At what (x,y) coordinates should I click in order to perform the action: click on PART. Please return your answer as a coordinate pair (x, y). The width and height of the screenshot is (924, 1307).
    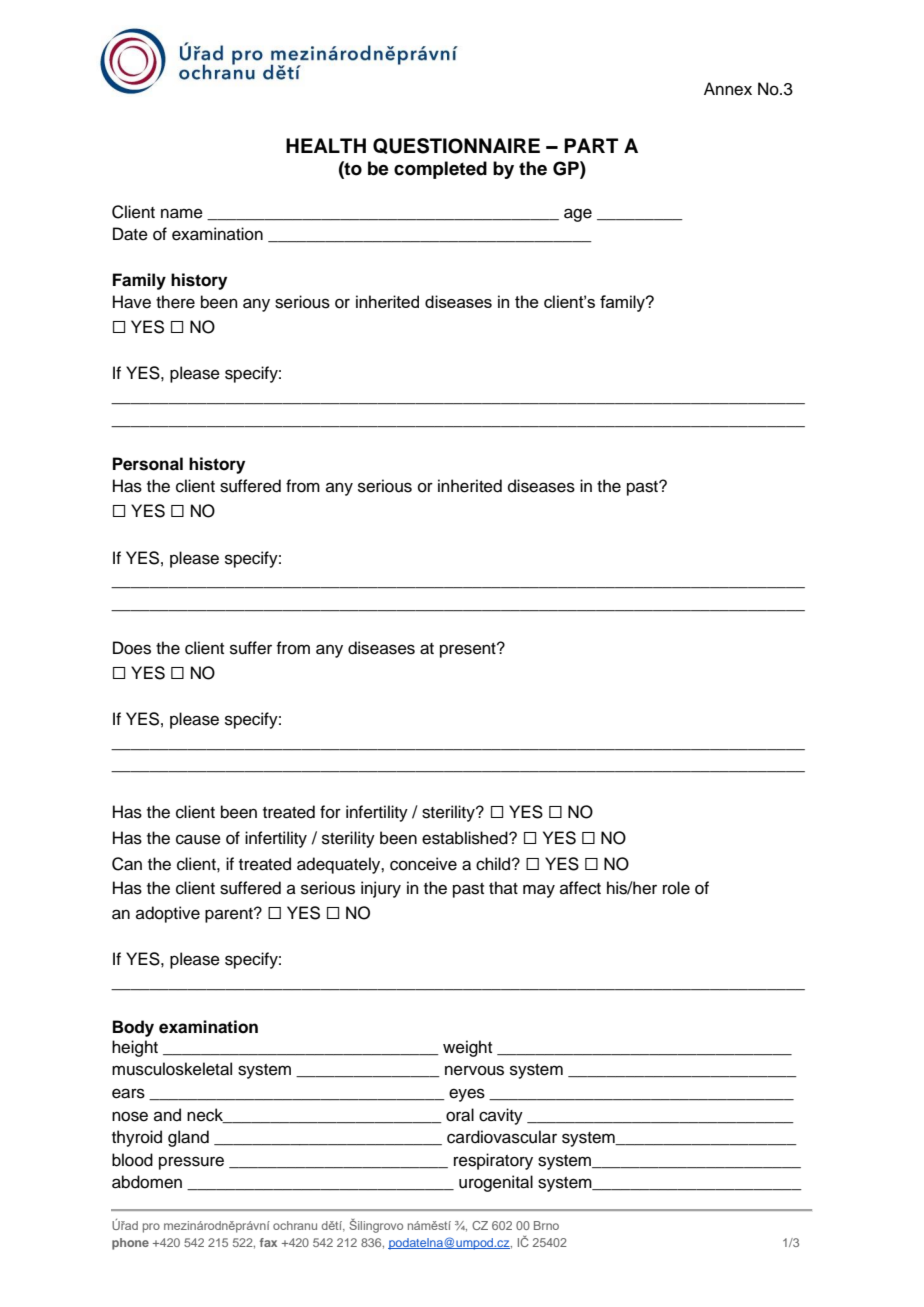
    Looking at the image, I should click on (591, 145).
